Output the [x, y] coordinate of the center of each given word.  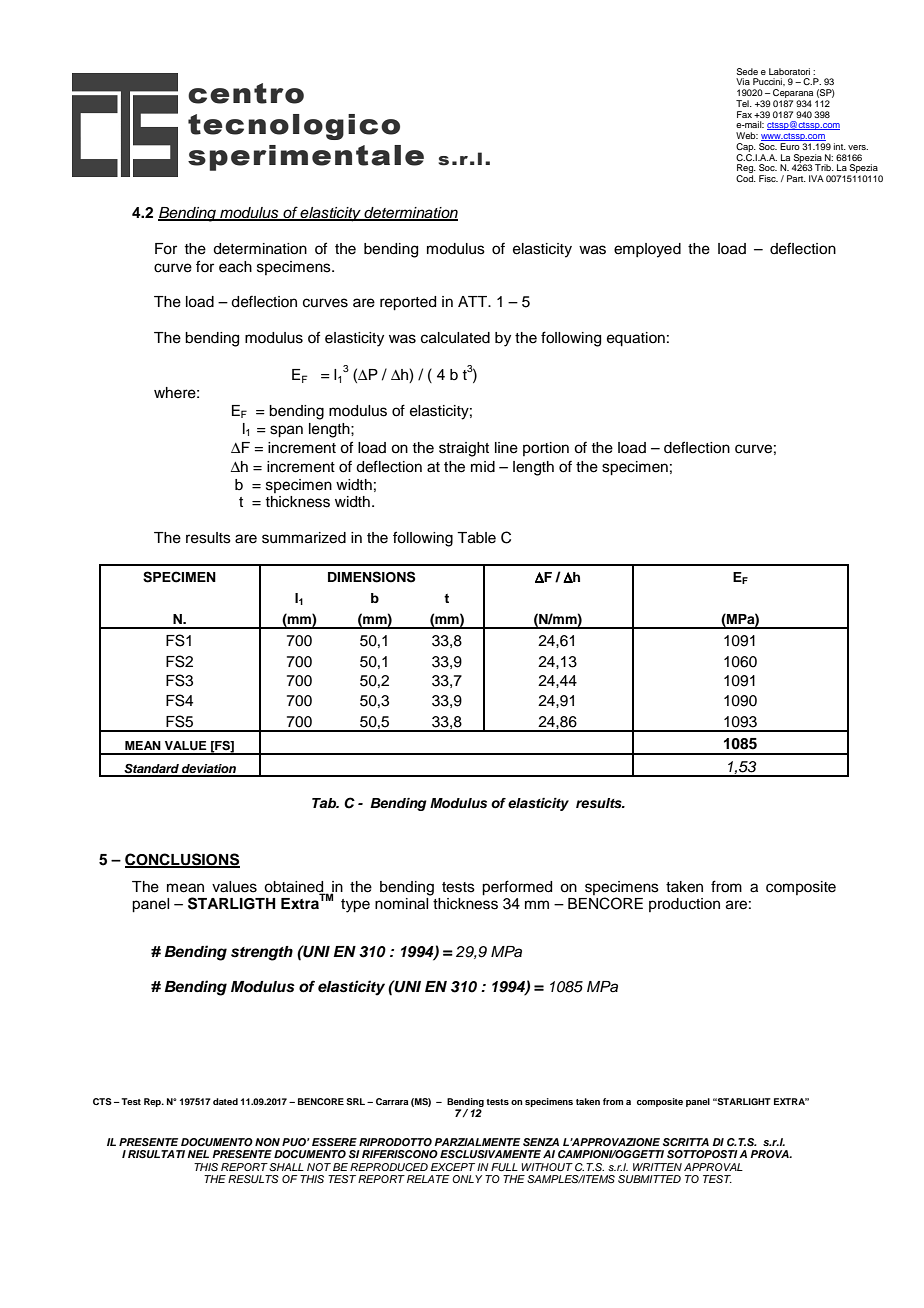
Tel [743, 103]
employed [647, 250]
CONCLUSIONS [182, 860]
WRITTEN [657, 1167]
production [684, 905]
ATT [474, 301]
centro [246, 93]
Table [476, 538]
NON [267, 1142]
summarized [304, 538]
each [235, 267]
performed [517, 888]
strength [262, 953]
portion [546, 449]
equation [636, 339]
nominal [401, 904]
